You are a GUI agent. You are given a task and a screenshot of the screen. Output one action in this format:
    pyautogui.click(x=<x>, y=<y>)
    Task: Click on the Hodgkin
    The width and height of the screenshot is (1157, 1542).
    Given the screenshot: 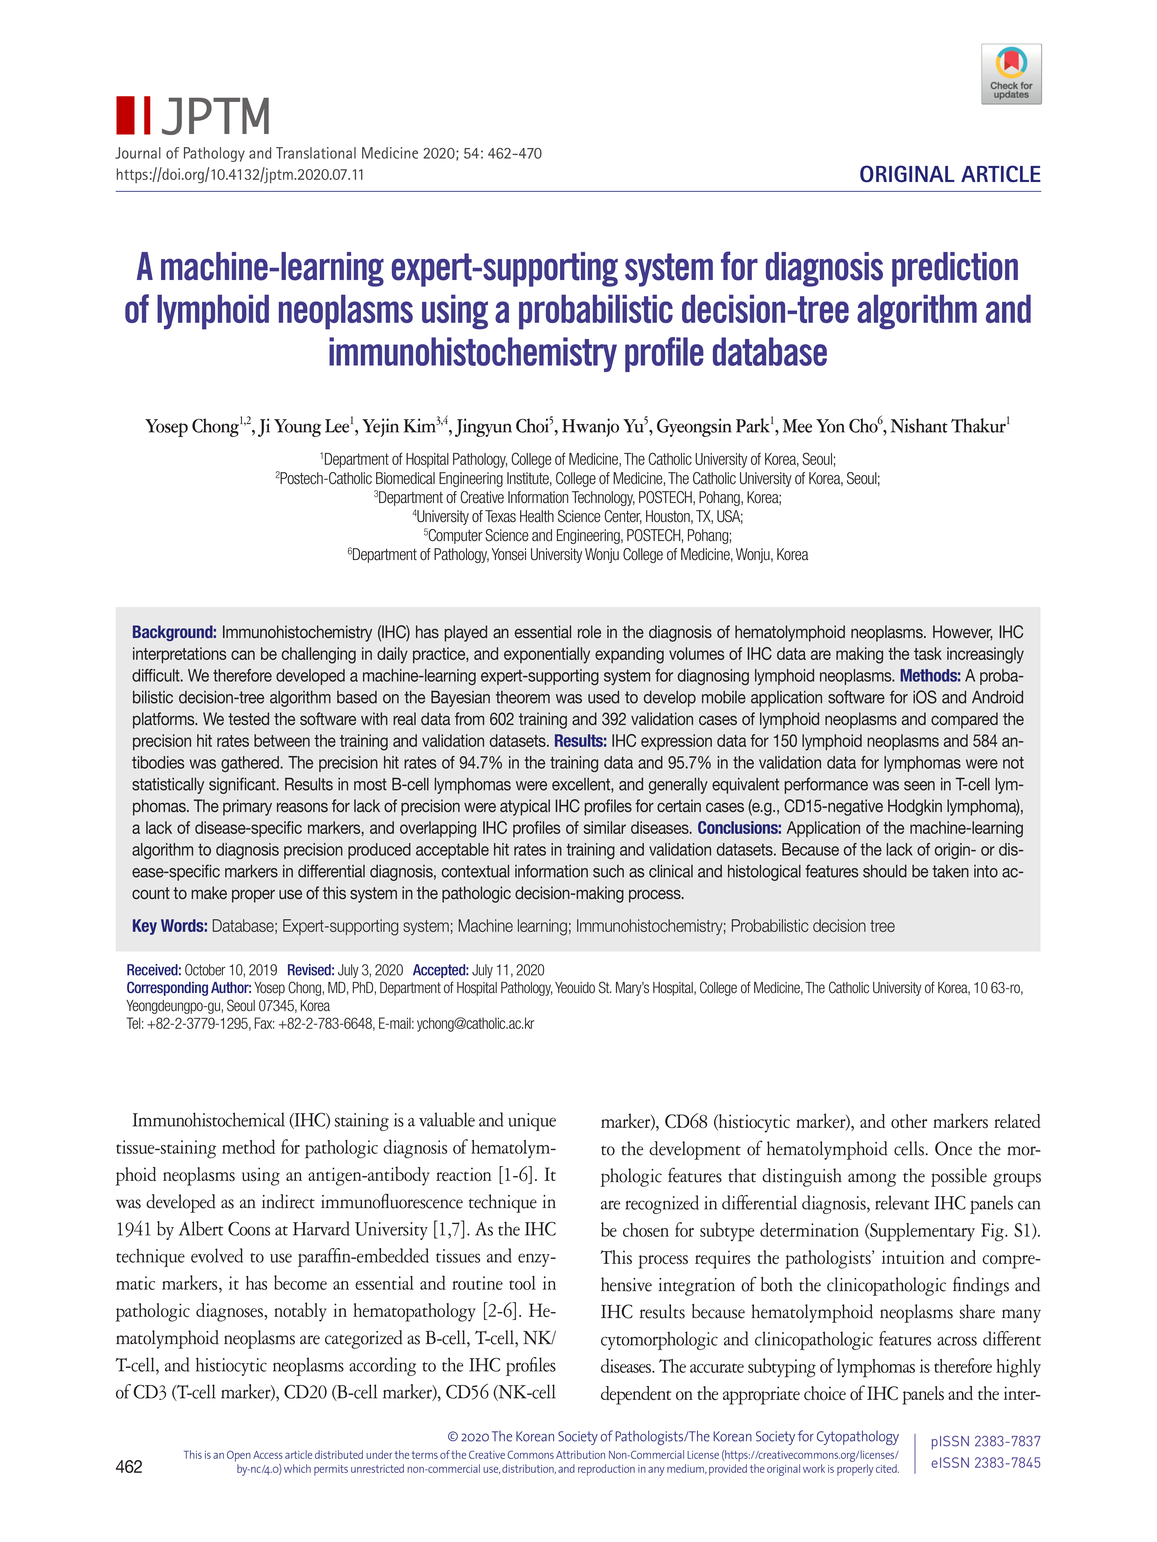 What is the action you would take?
    pyautogui.click(x=915, y=807)
